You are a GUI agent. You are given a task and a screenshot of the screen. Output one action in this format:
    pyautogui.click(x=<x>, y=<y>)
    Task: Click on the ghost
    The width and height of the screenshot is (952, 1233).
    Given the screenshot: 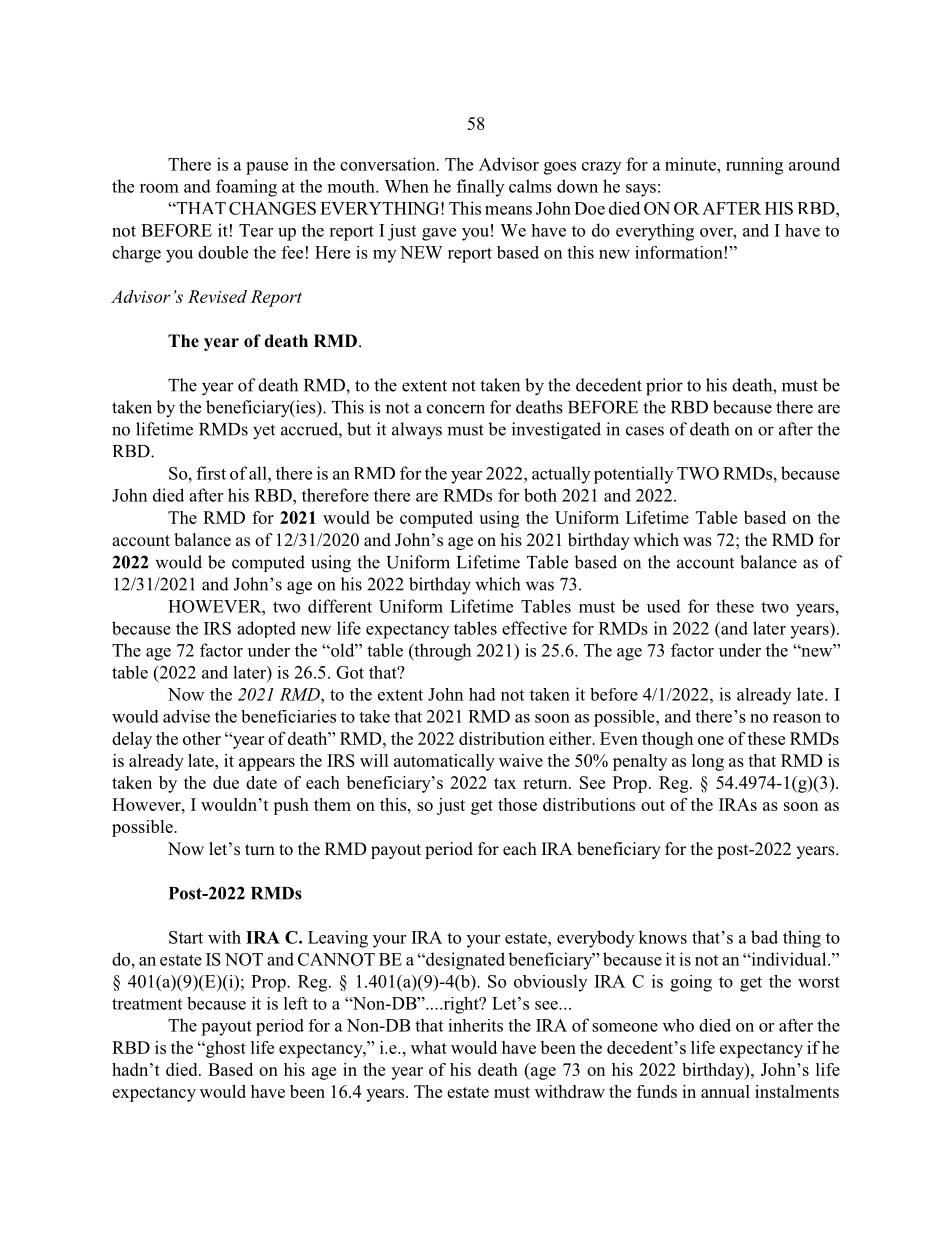 What is the action you would take?
    pyautogui.click(x=225, y=1049)
